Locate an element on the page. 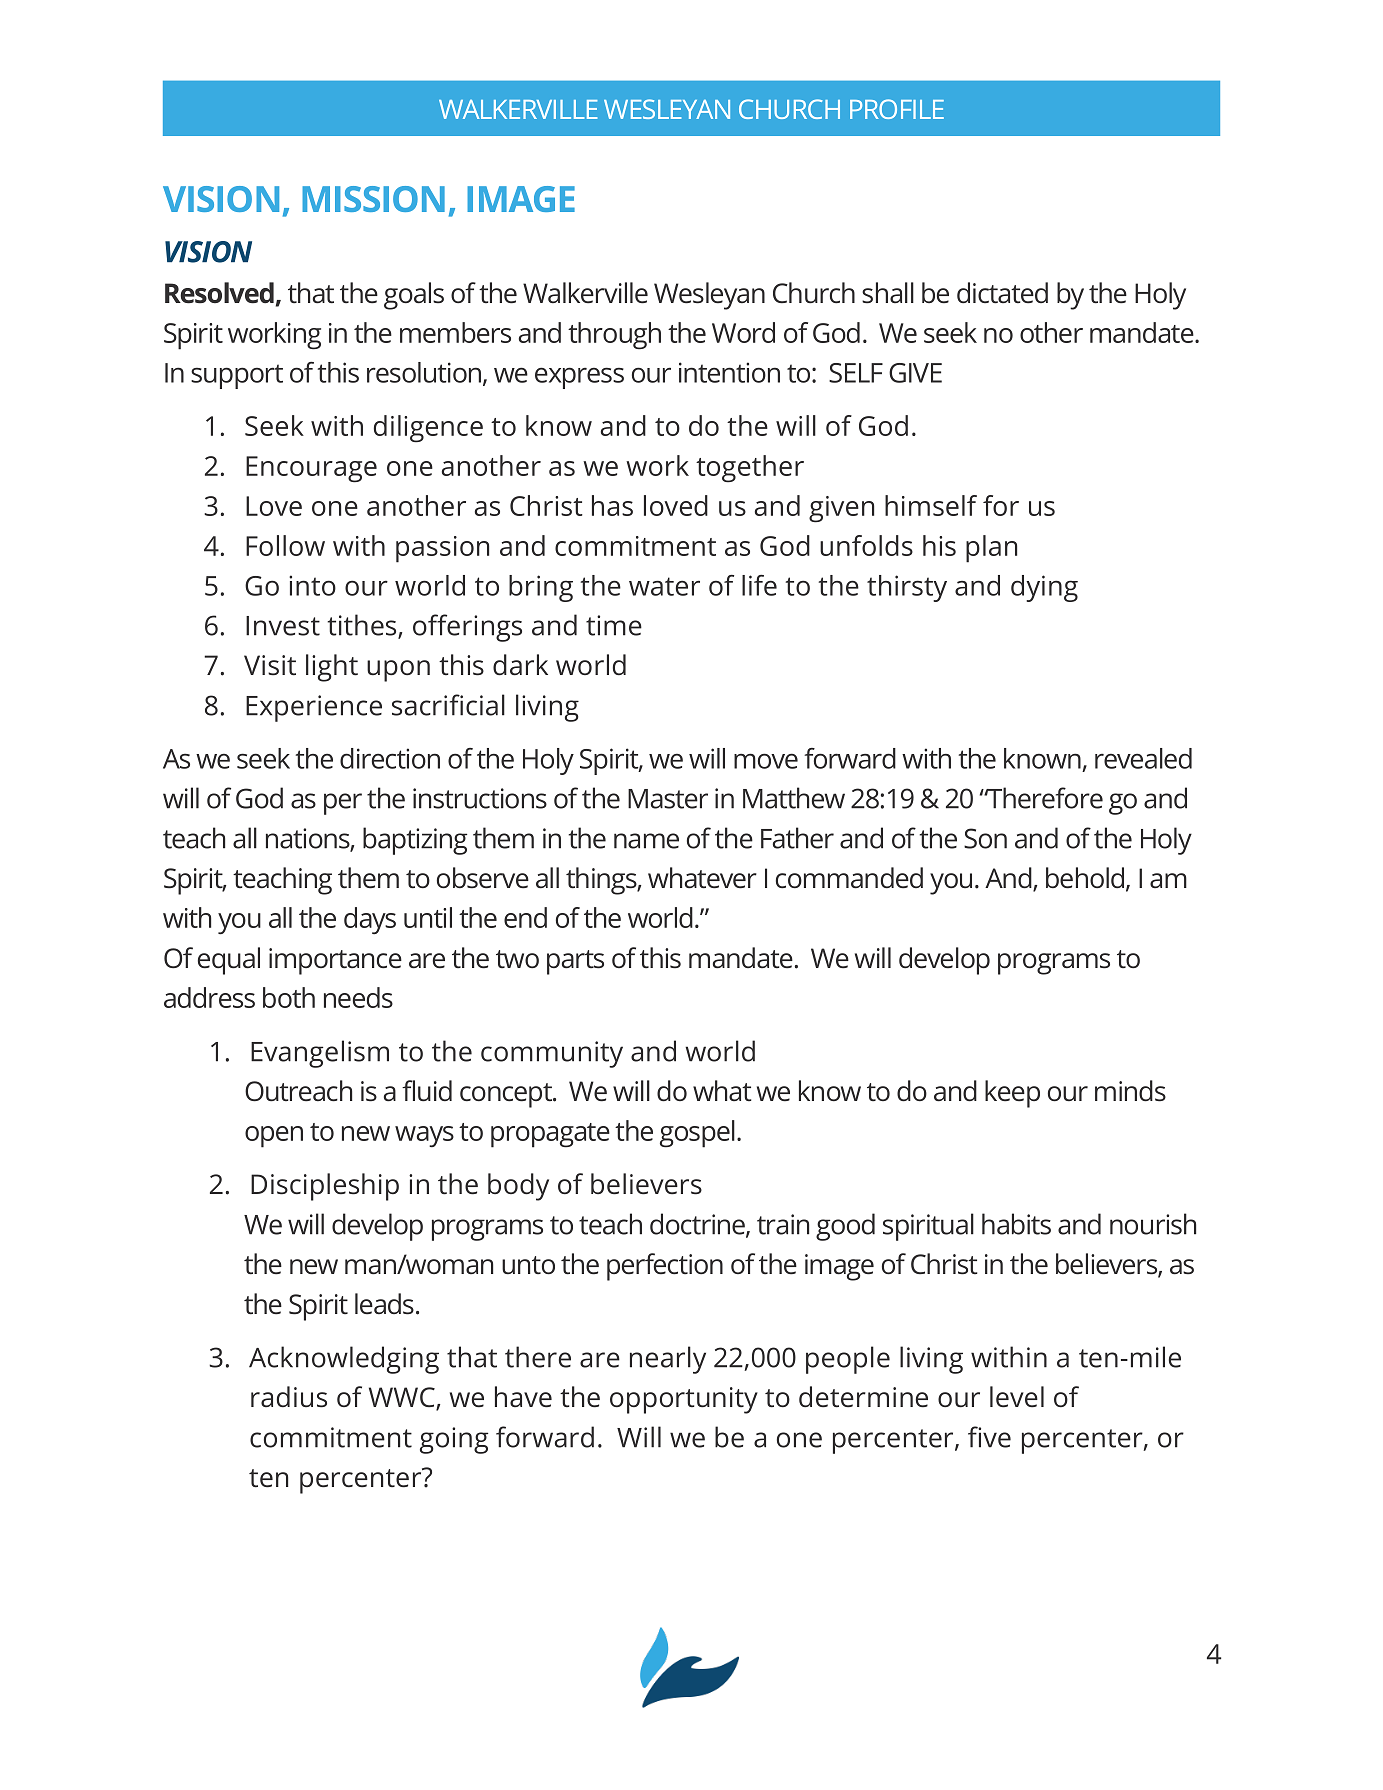  PROFILE is located at coordinates (897, 109).
